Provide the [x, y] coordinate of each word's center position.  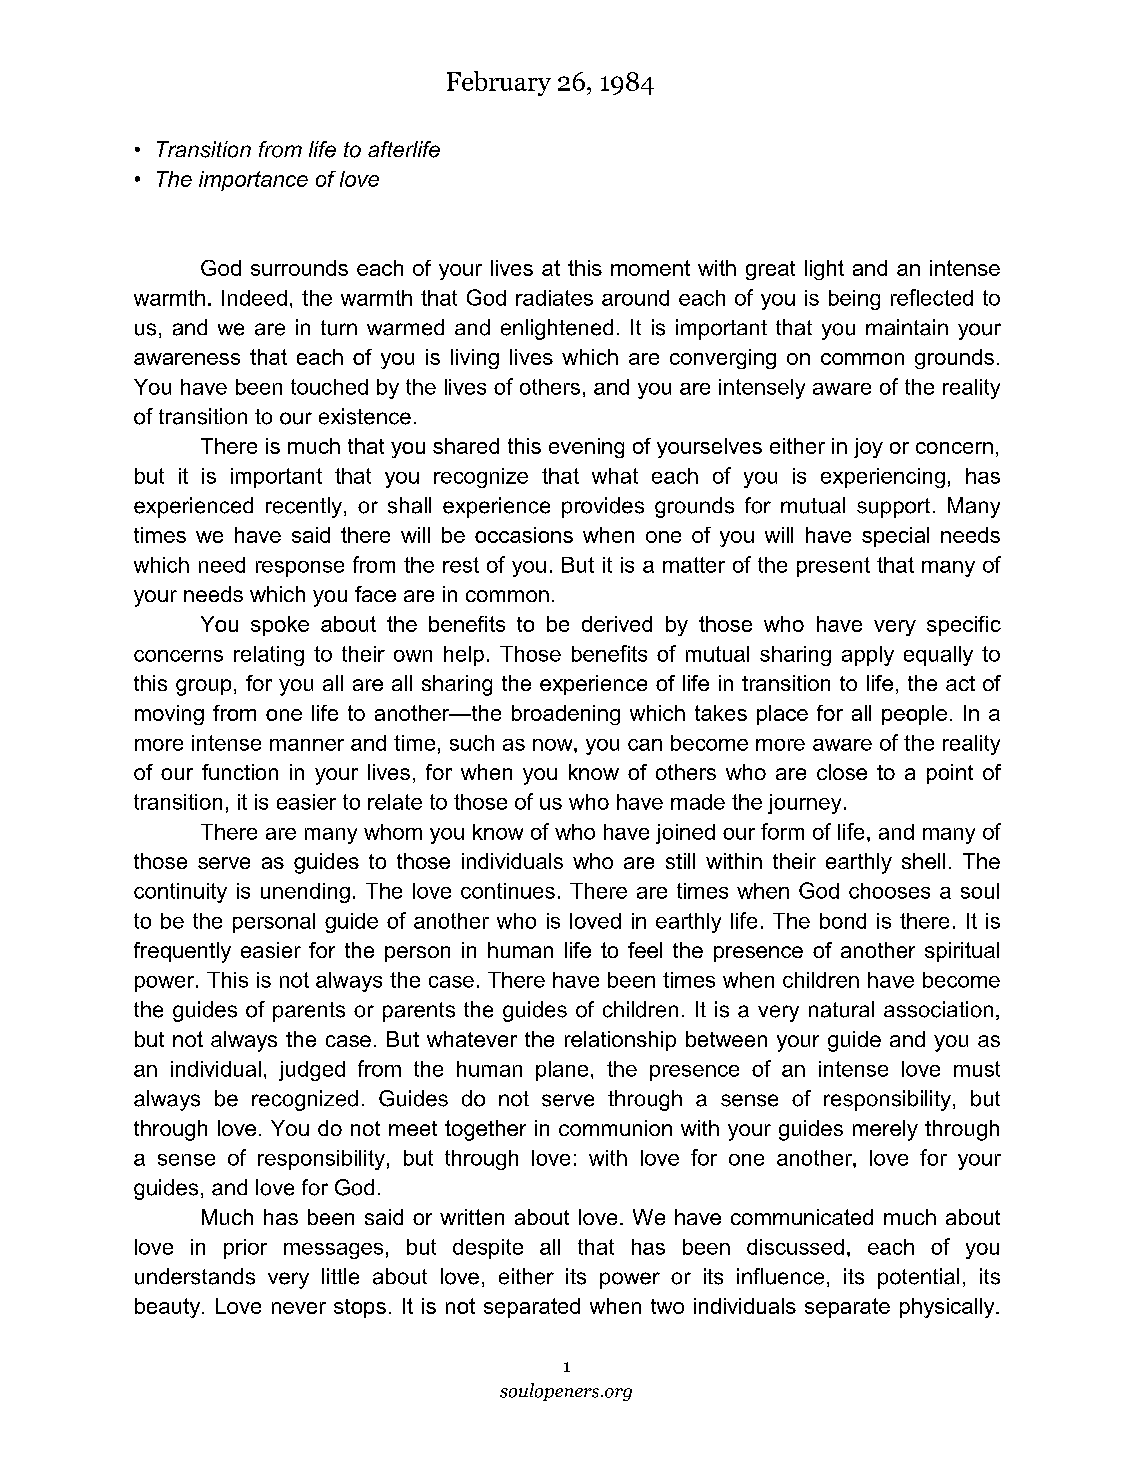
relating [269, 656]
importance [253, 181]
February [499, 83]
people [914, 715]
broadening [566, 715]
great [770, 270]
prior [245, 1249]
